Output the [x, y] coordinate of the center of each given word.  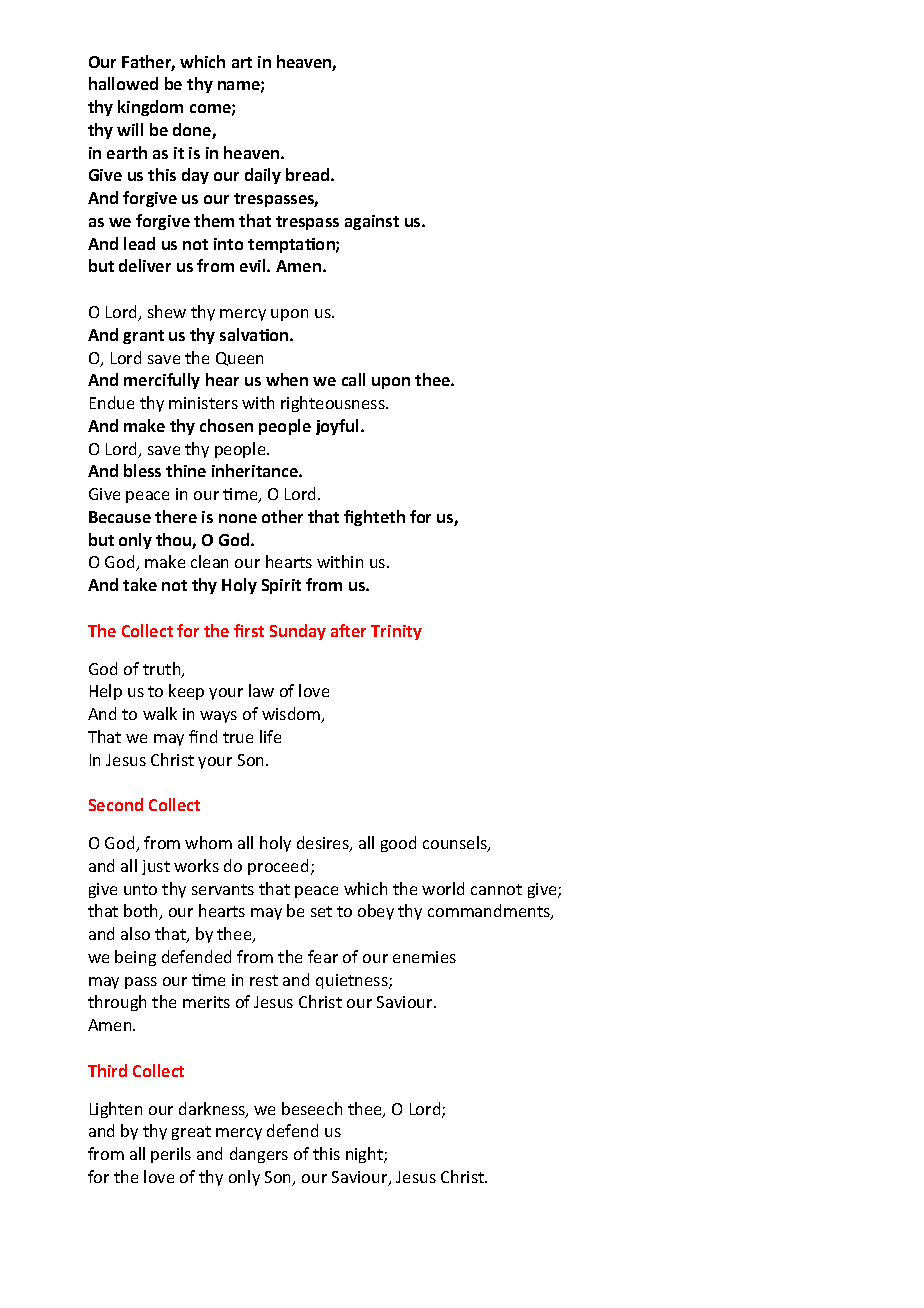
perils [171, 1155]
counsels [456, 844]
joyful [339, 427]
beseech [312, 1108]
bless [142, 470]
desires [324, 844]
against [372, 222]
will [130, 129]
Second [116, 804]
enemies [424, 957]
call [353, 379]
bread [309, 174]
